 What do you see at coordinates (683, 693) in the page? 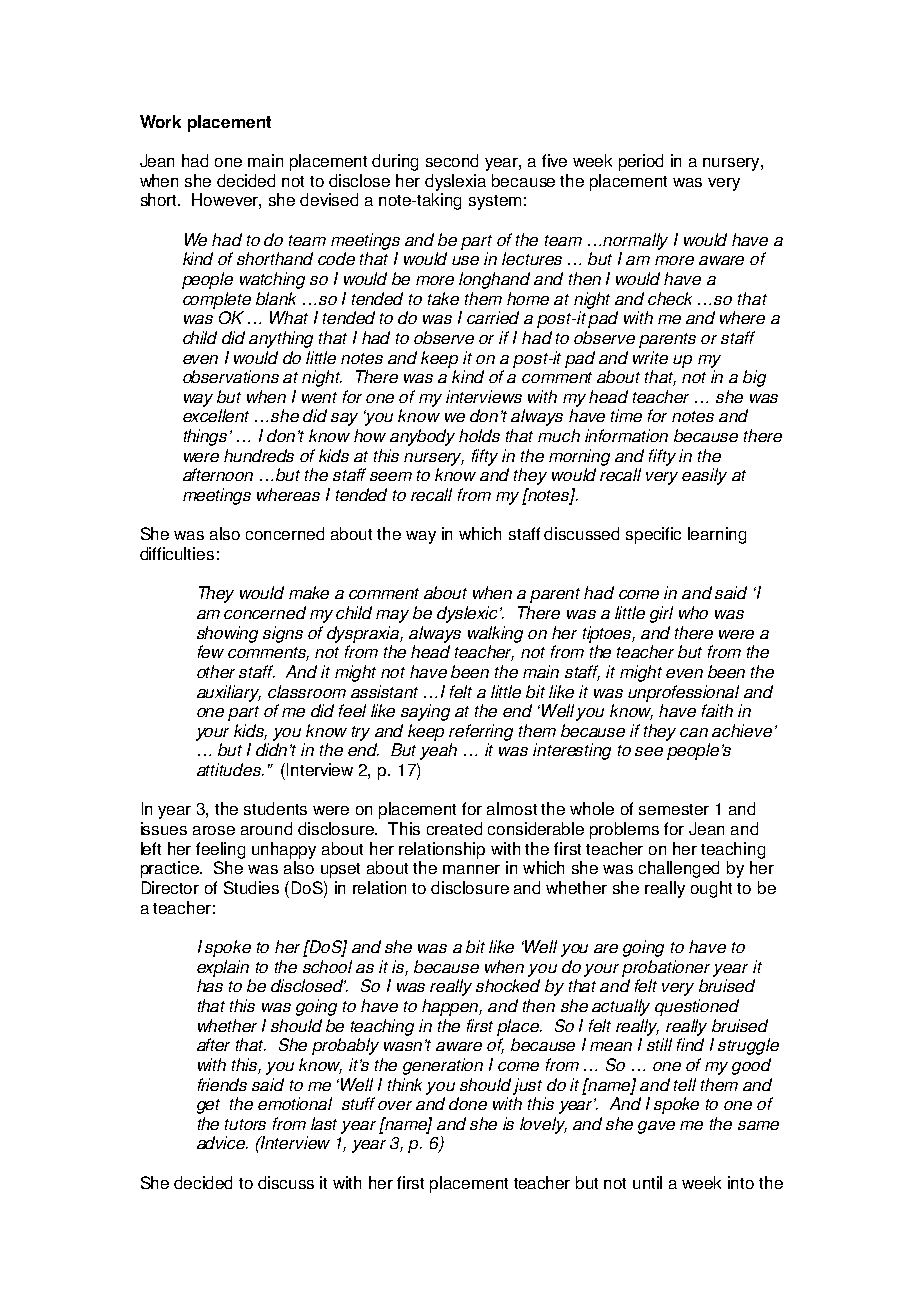
I see `unprofessional` at bounding box center [683, 693].
